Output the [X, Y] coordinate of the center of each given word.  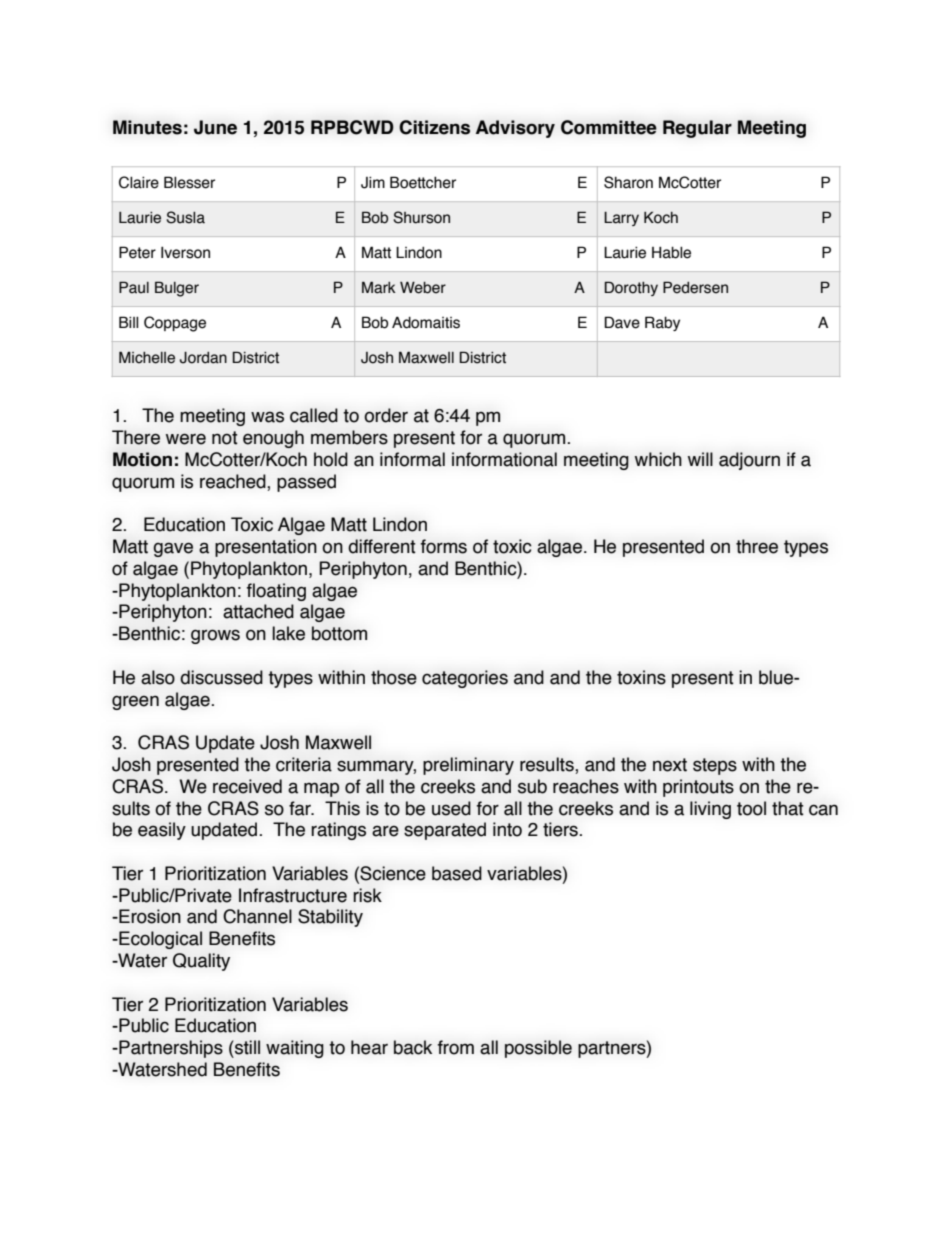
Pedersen [695, 287]
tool [751, 808]
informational [504, 459]
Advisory [515, 129]
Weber [423, 287]
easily [162, 831]
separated [445, 831]
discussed [221, 677]
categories [465, 679]
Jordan [203, 358]
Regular [697, 129]
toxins [641, 677]
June [215, 127]
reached [234, 481]
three [757, 546]
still [247, 1047]
